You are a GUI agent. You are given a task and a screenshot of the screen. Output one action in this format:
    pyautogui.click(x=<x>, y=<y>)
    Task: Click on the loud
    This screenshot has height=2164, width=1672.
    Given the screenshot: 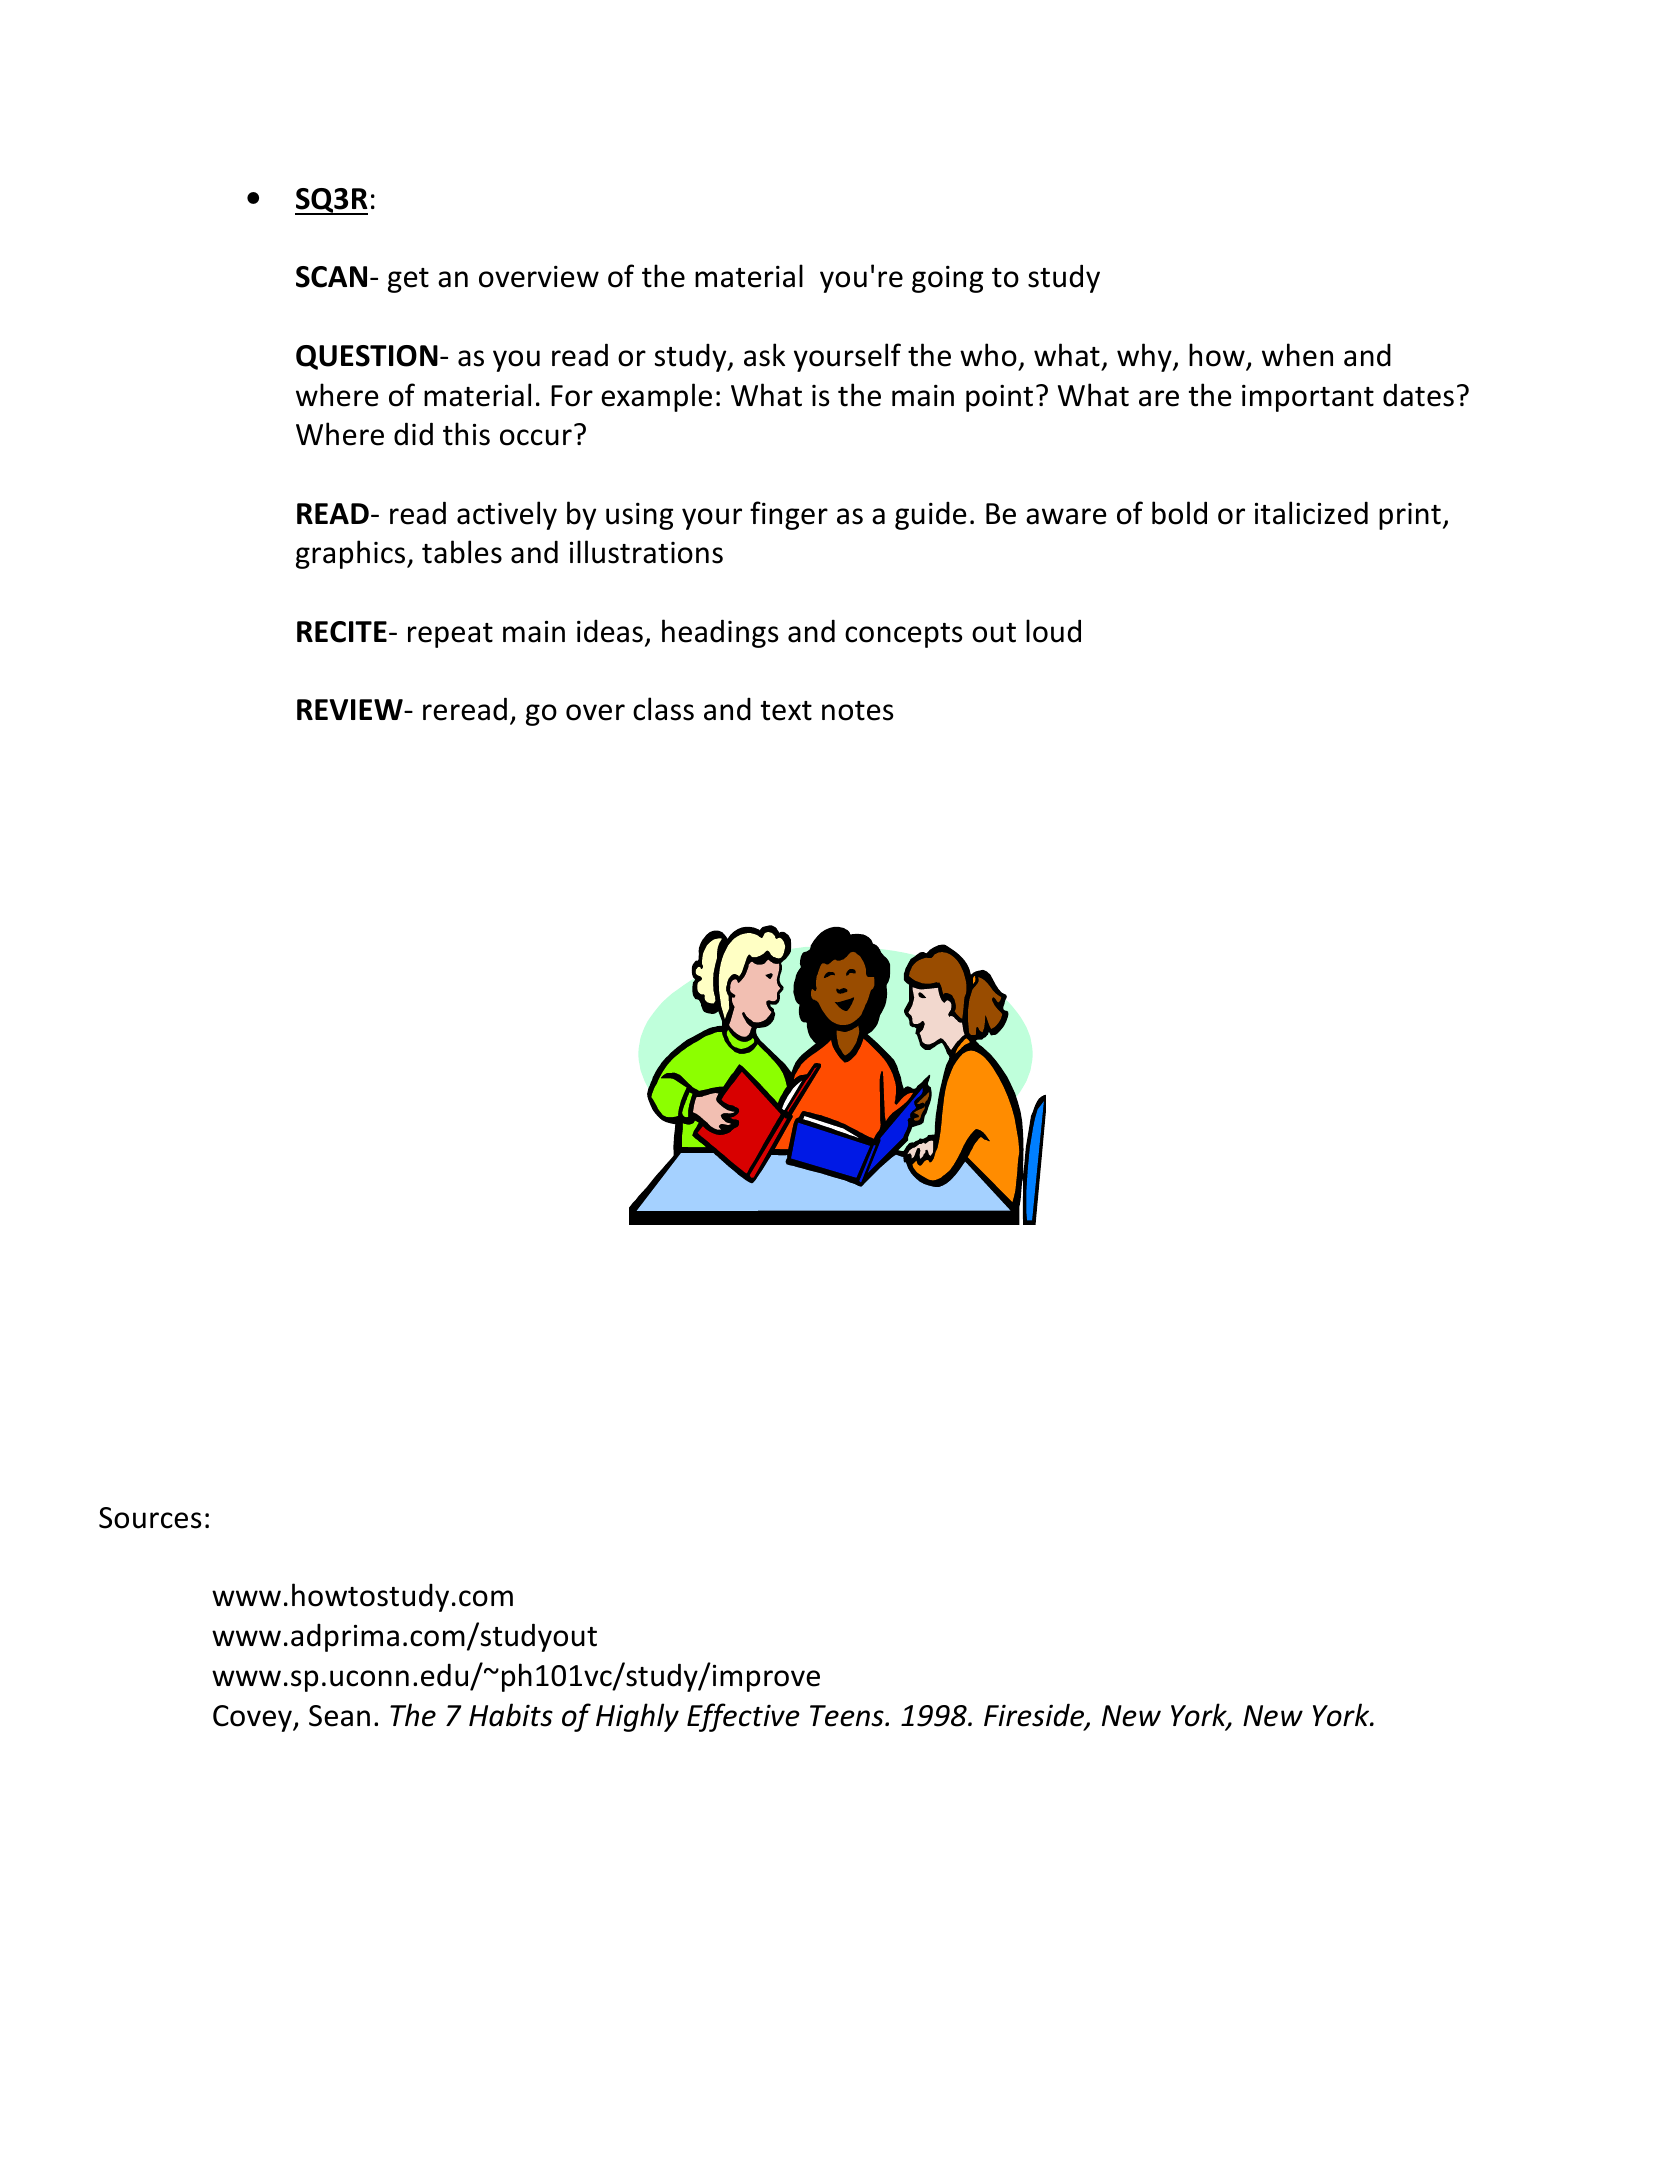 What is the action you would take?
    pyautogui.click(x=1053, y=631)
